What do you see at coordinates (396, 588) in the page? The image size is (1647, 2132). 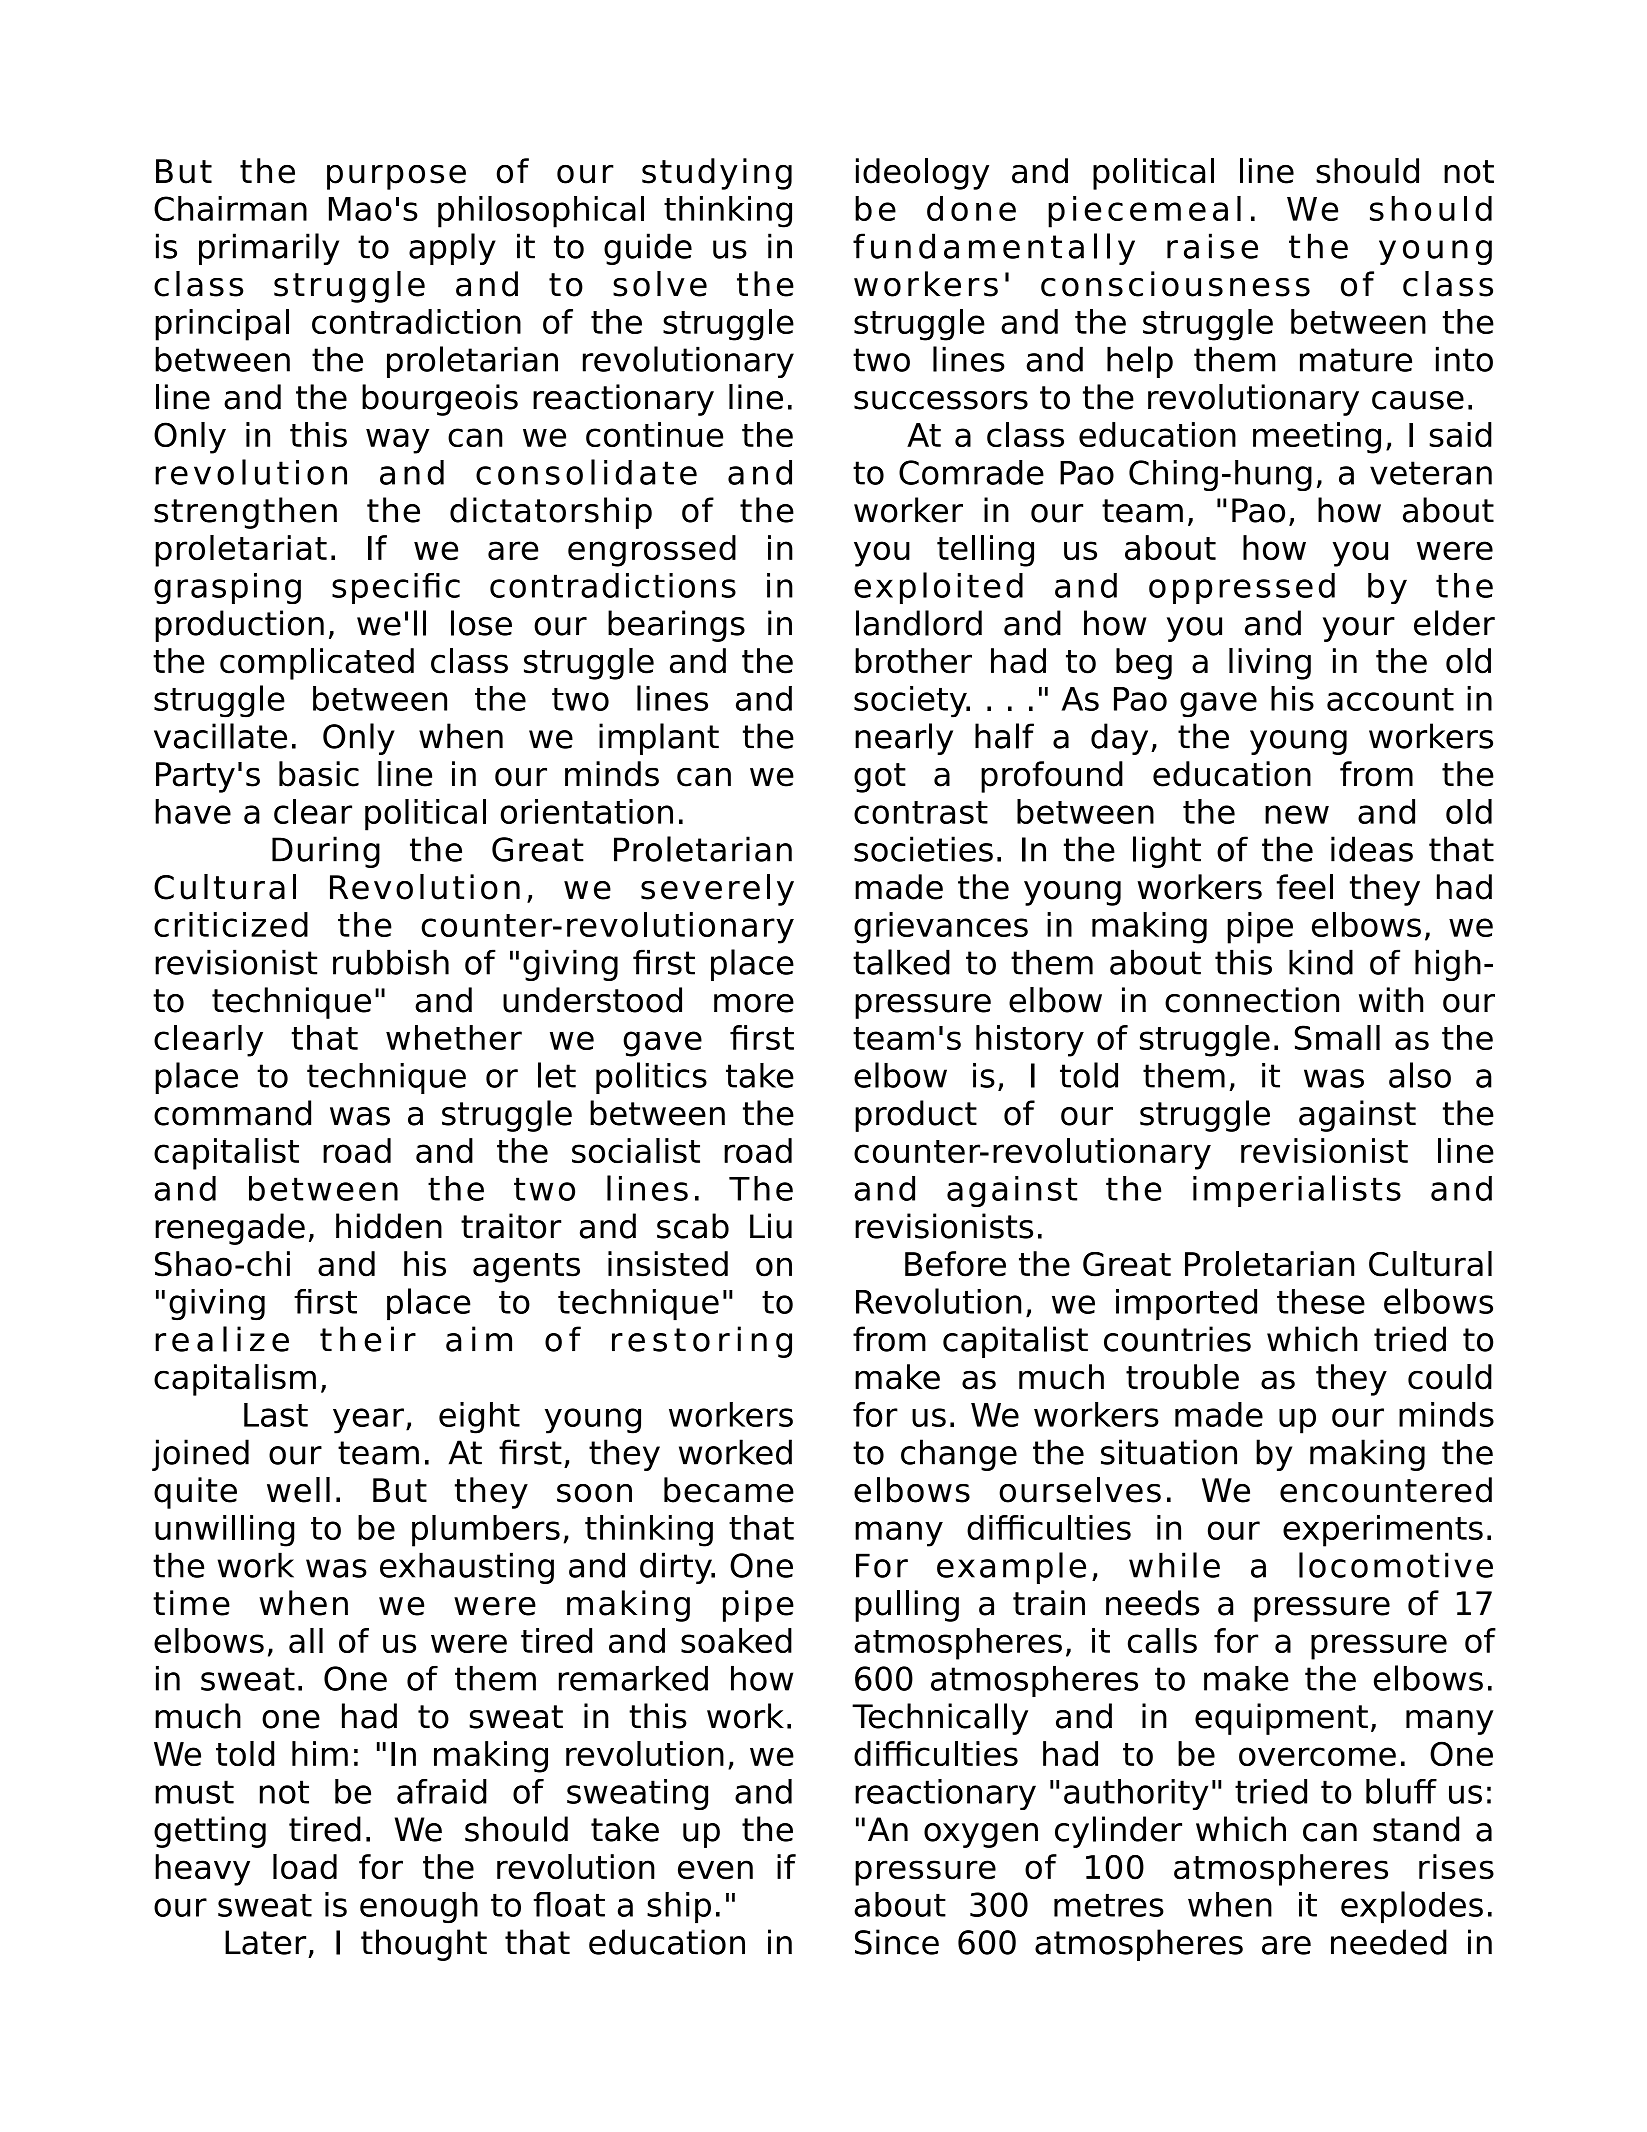 I see `specific` at bounding box center [396, 588].
